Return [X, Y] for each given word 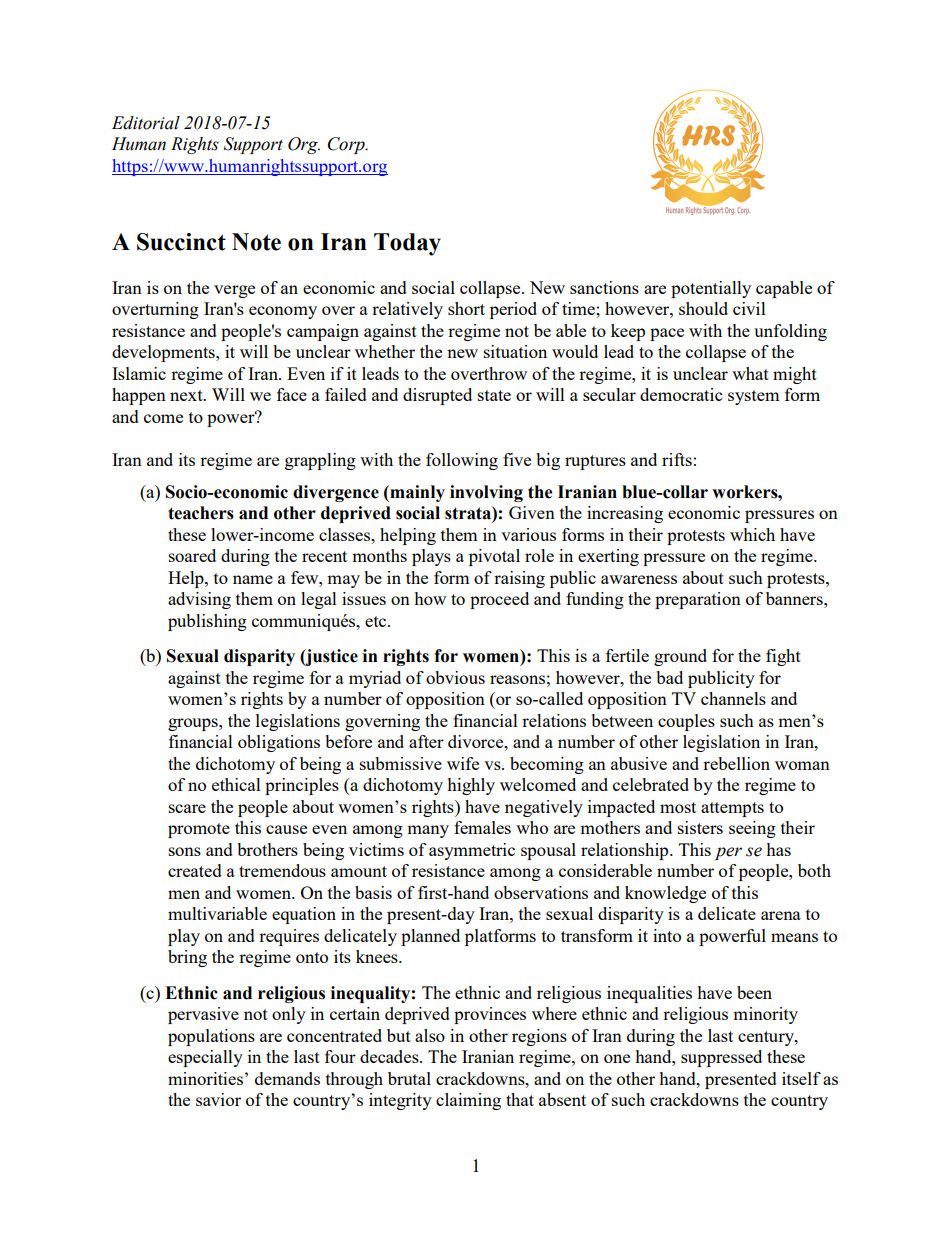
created [195, 870]
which [752, 534]
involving [486, 493]
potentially [711, 289]
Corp [347, 145]
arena [781, 915]
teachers [201, 513]
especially [205, 1058]
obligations [279, 743]
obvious [455, 677]
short [466, 308]
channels [733, 698]
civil [749, 308]
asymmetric [472, 851]
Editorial [146, 123]
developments [164, 353]
